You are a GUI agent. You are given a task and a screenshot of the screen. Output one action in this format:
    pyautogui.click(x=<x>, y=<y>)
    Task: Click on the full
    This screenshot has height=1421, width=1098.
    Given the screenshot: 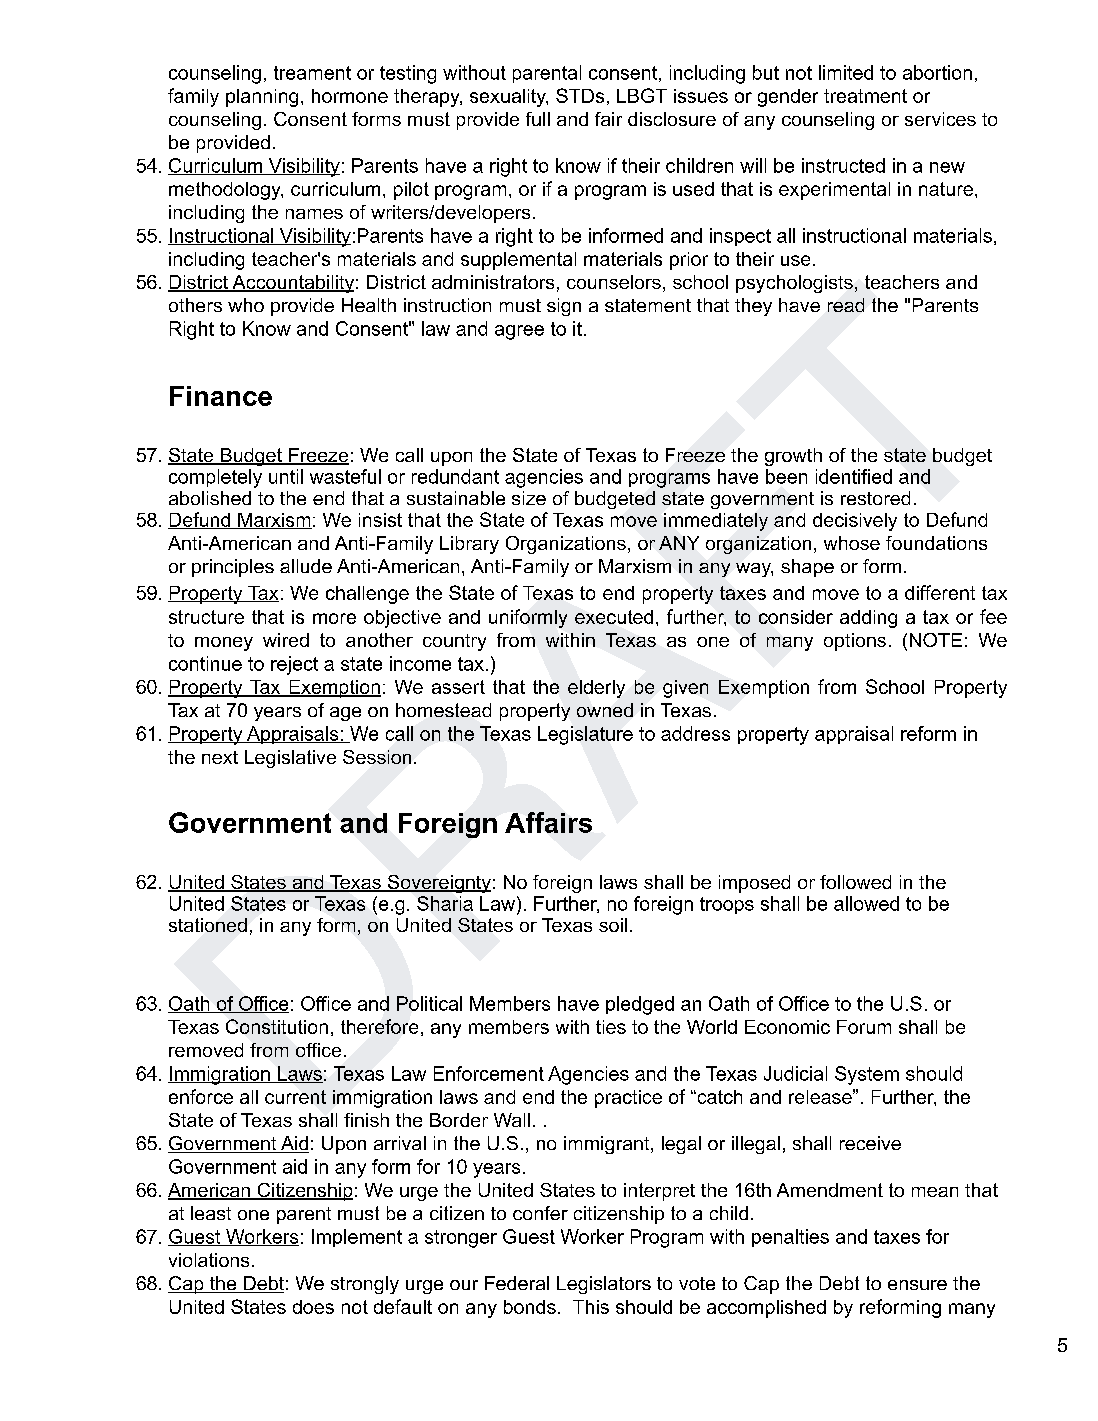 What is the action you would take?
    pyautogui.click(x=538, y=119)
